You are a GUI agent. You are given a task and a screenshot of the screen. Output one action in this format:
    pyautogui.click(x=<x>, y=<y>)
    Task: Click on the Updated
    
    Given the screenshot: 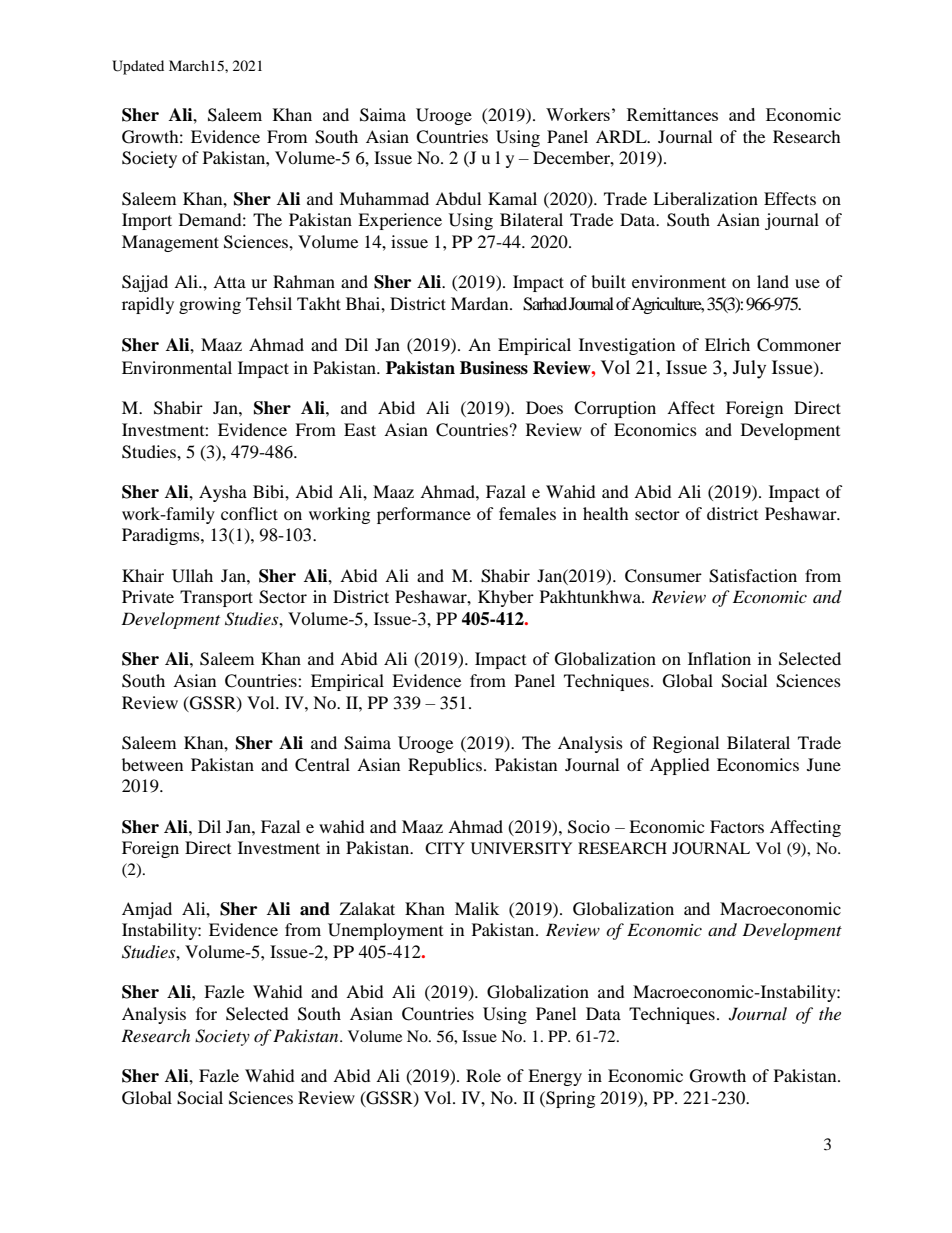 What is the action you would take?
    pyautogui.click(x=138, y=67)
